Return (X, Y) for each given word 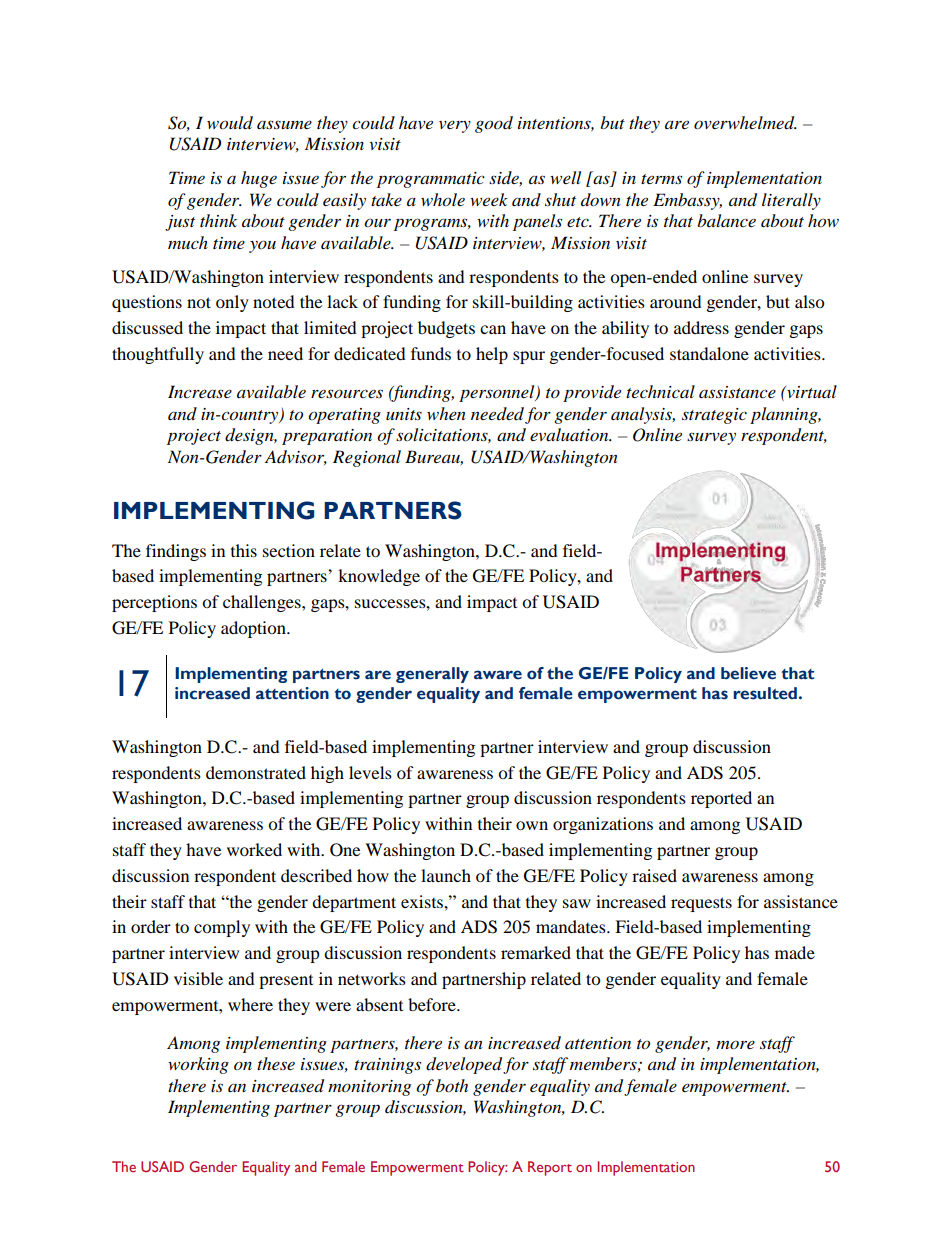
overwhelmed (745, 123)
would (230, 123)
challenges (263, 603)
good (494, 124)
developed (464, 1065)
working (198, 1065)
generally (432, 675)
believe (748, 673)
